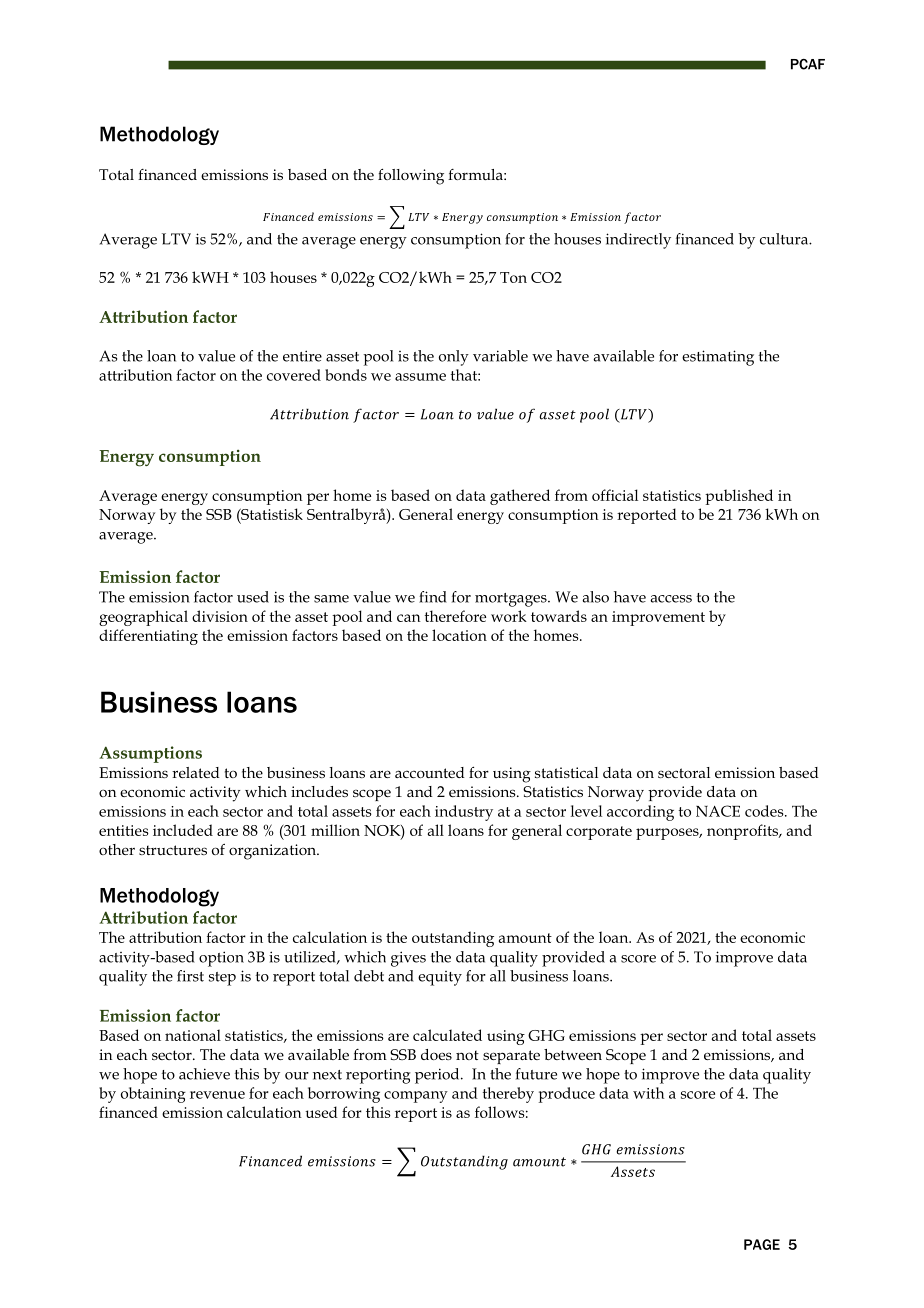 The height and width of the image is (1308, 924). What do you see at coordinates (411, 176) in the image?
I see `following` at bounding box center [411, 176].
